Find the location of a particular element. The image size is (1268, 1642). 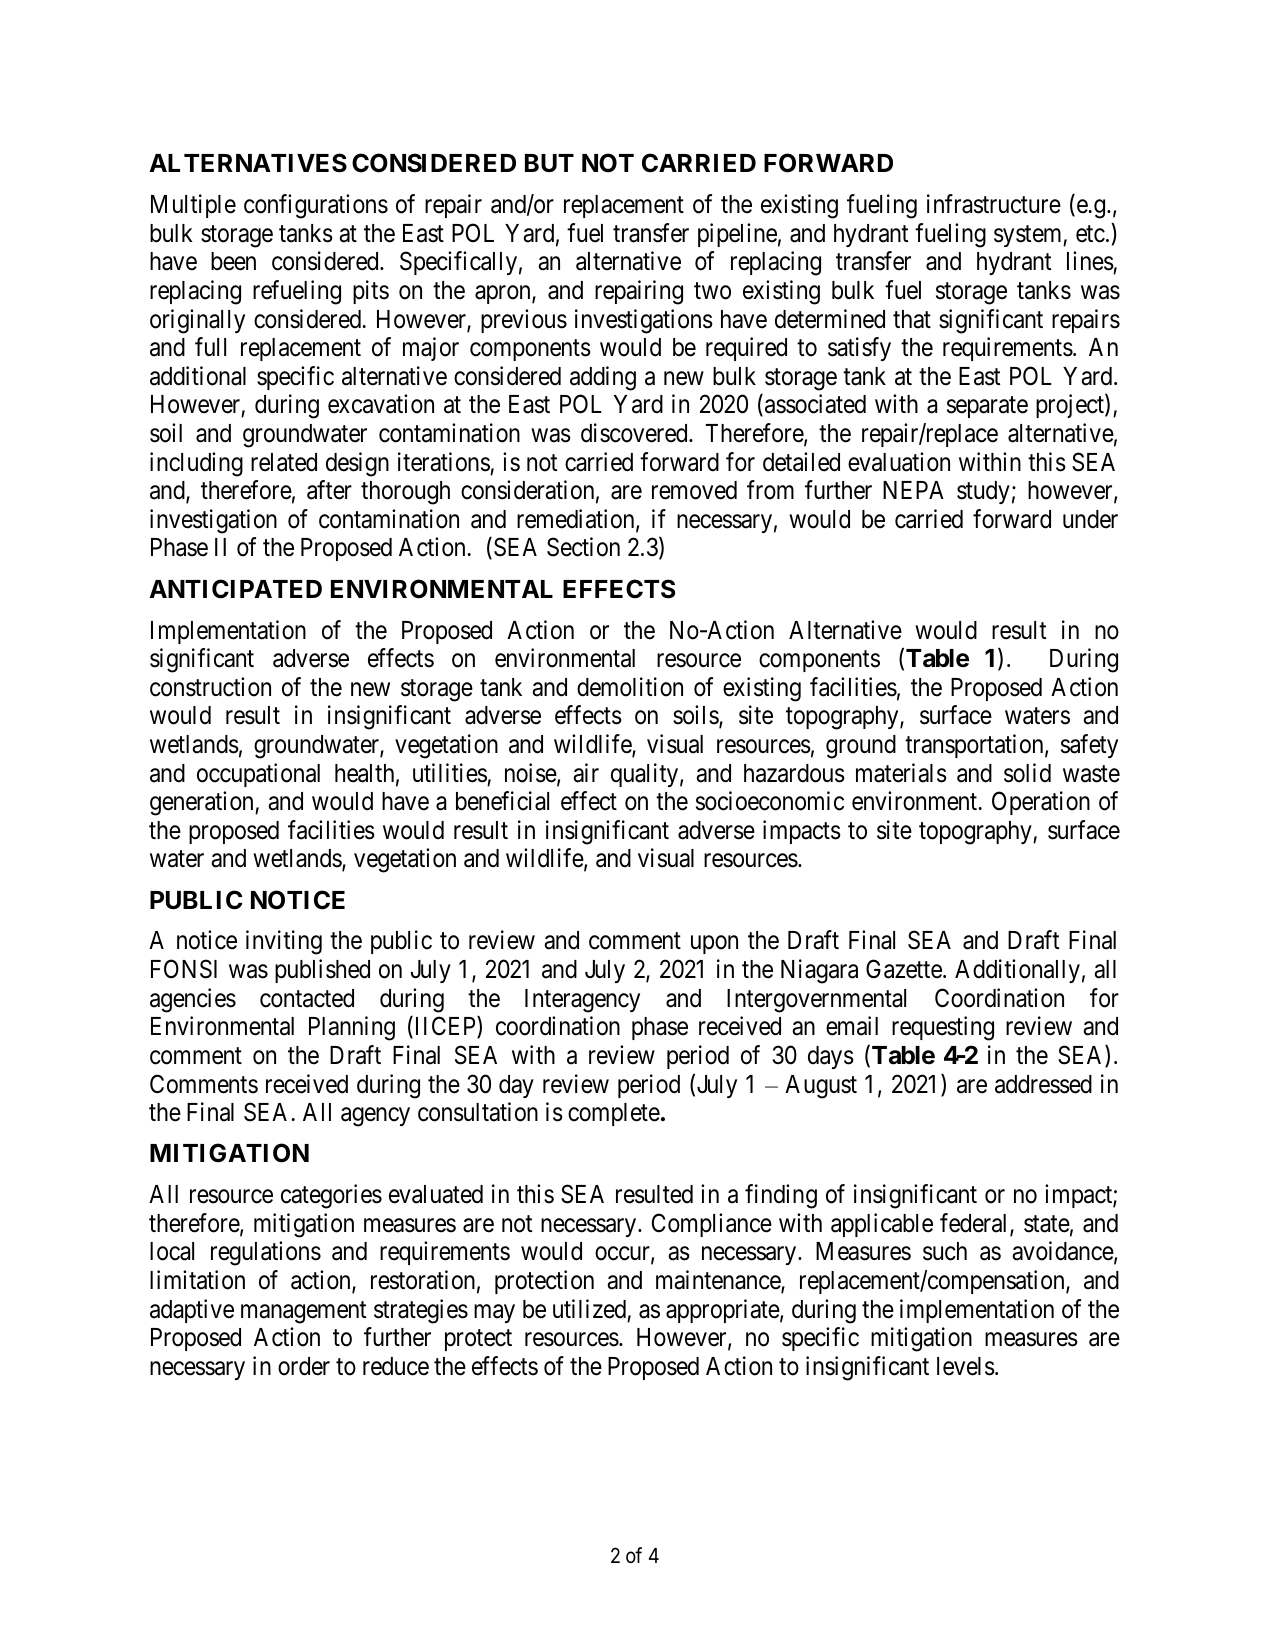

levels is located at coordinates (966, 1366).
